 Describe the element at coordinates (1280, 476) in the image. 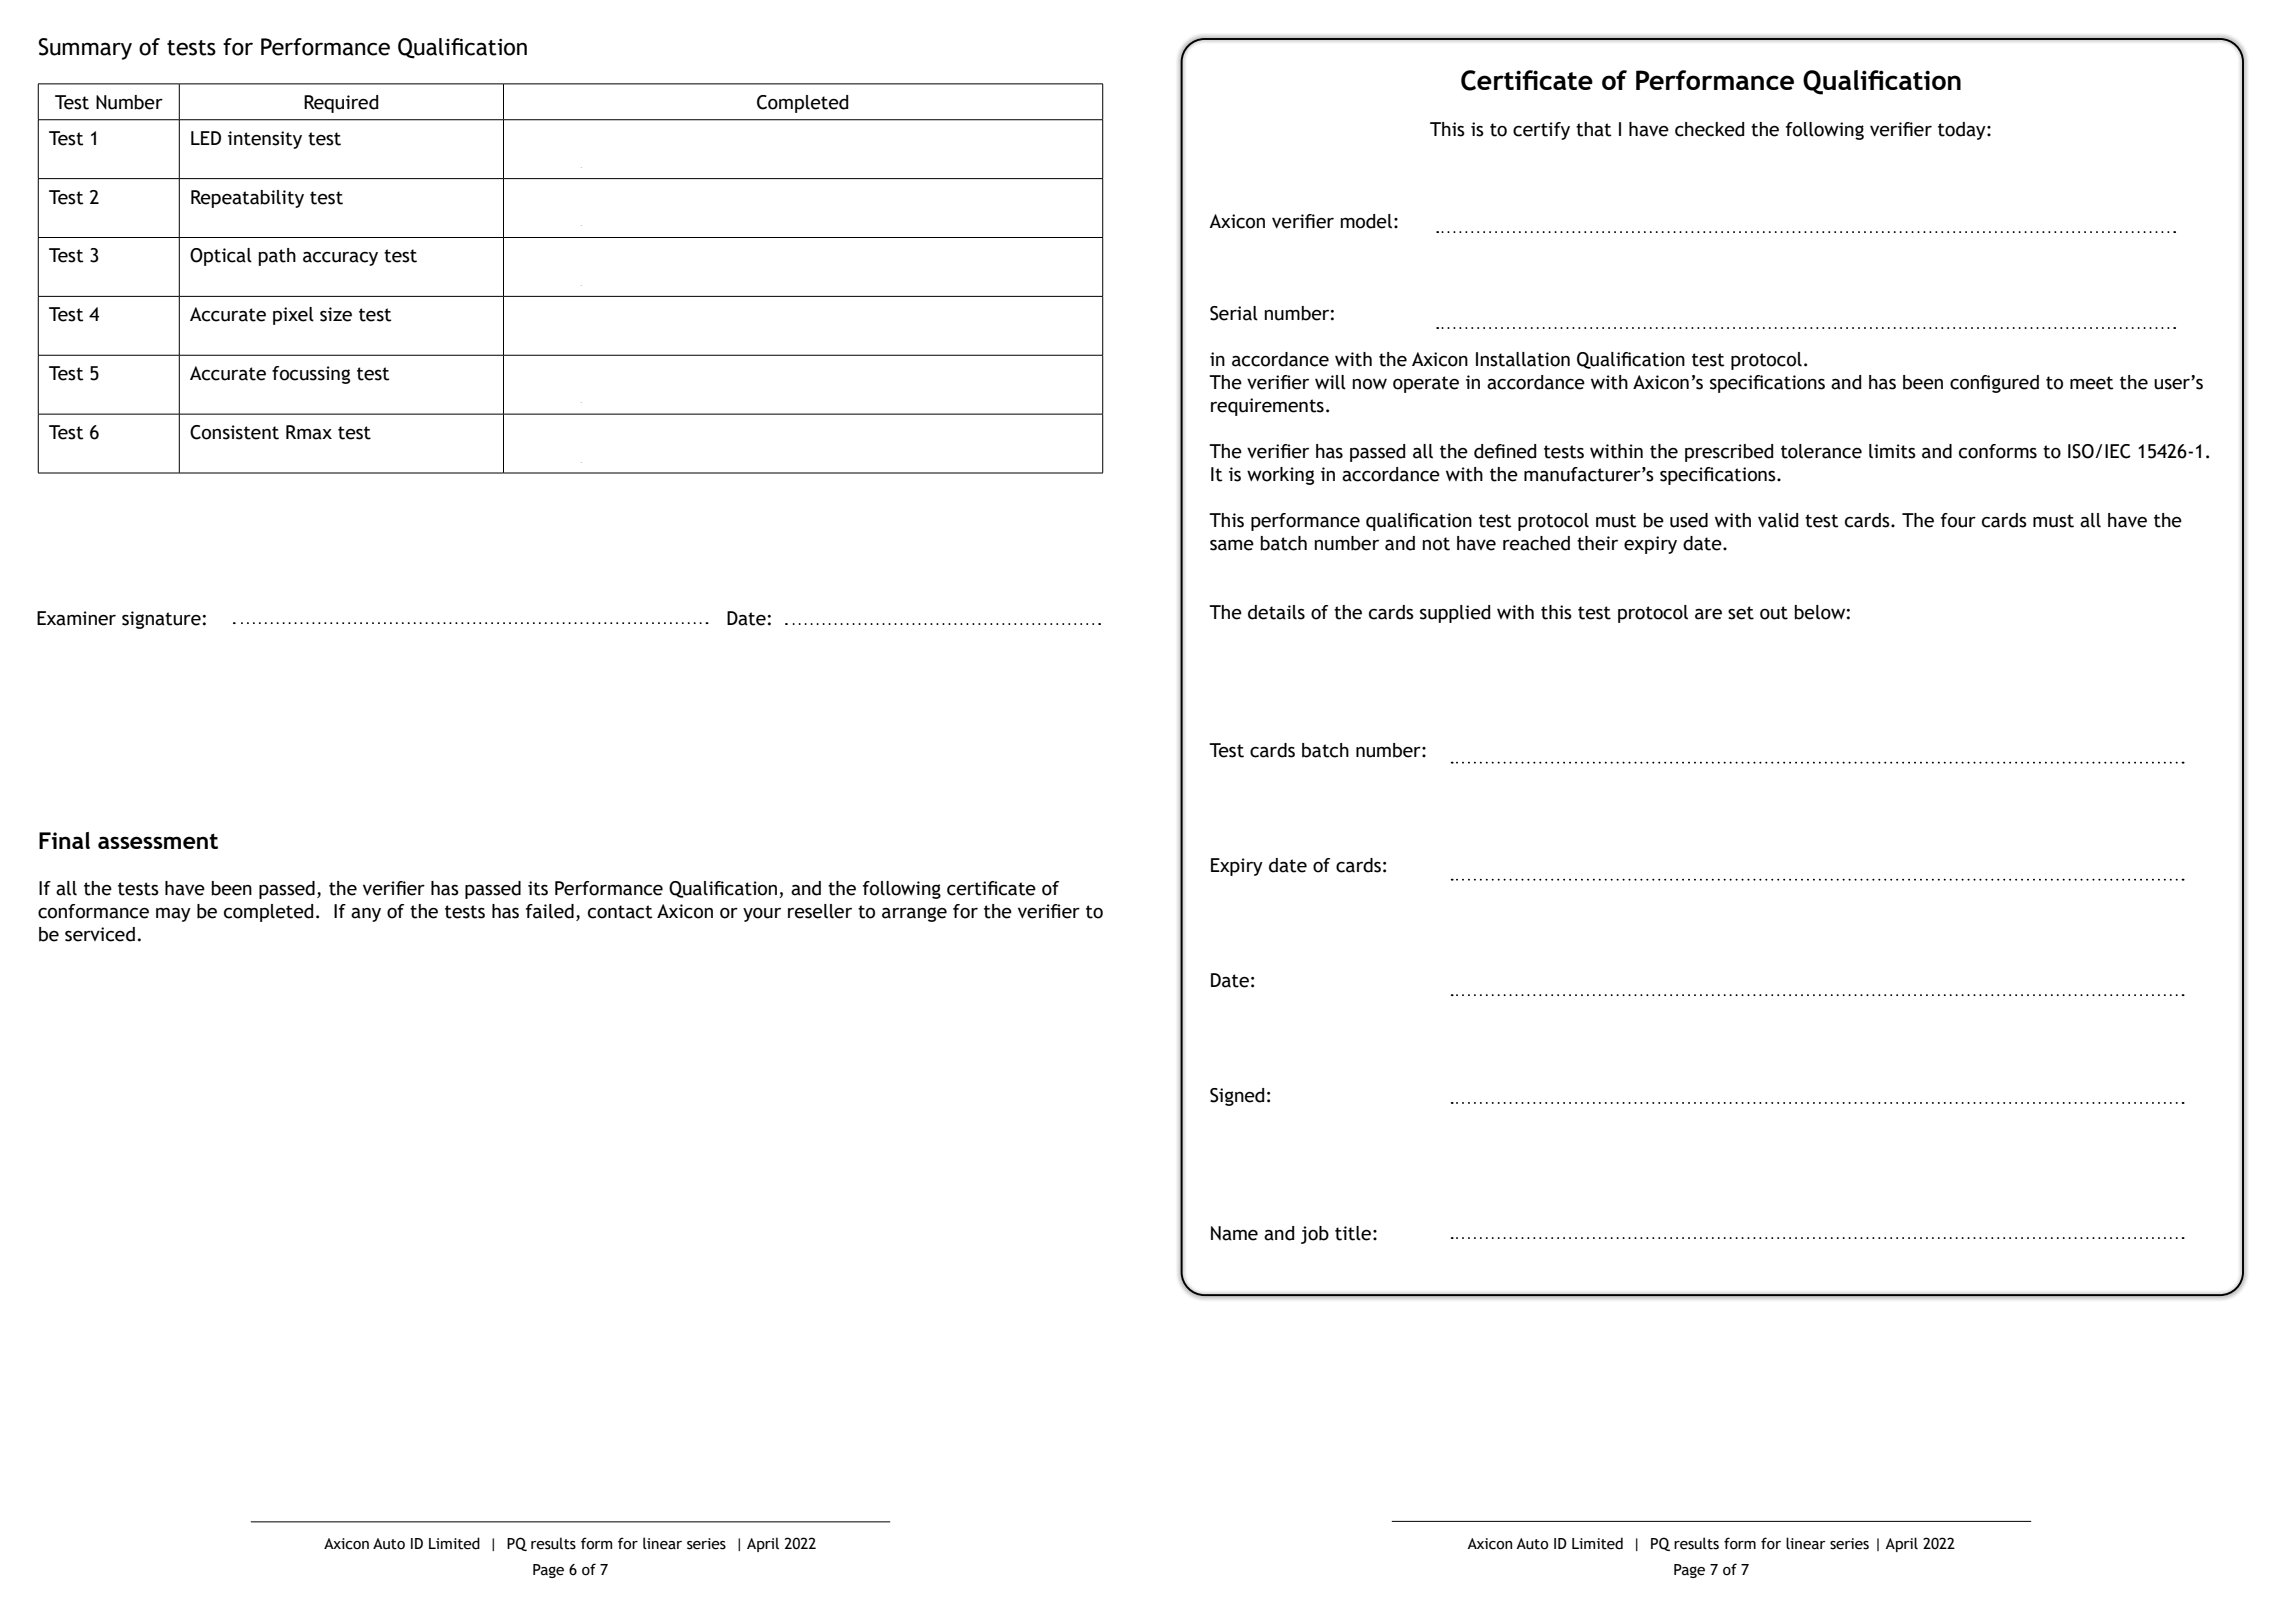

I see `working` at that location.
